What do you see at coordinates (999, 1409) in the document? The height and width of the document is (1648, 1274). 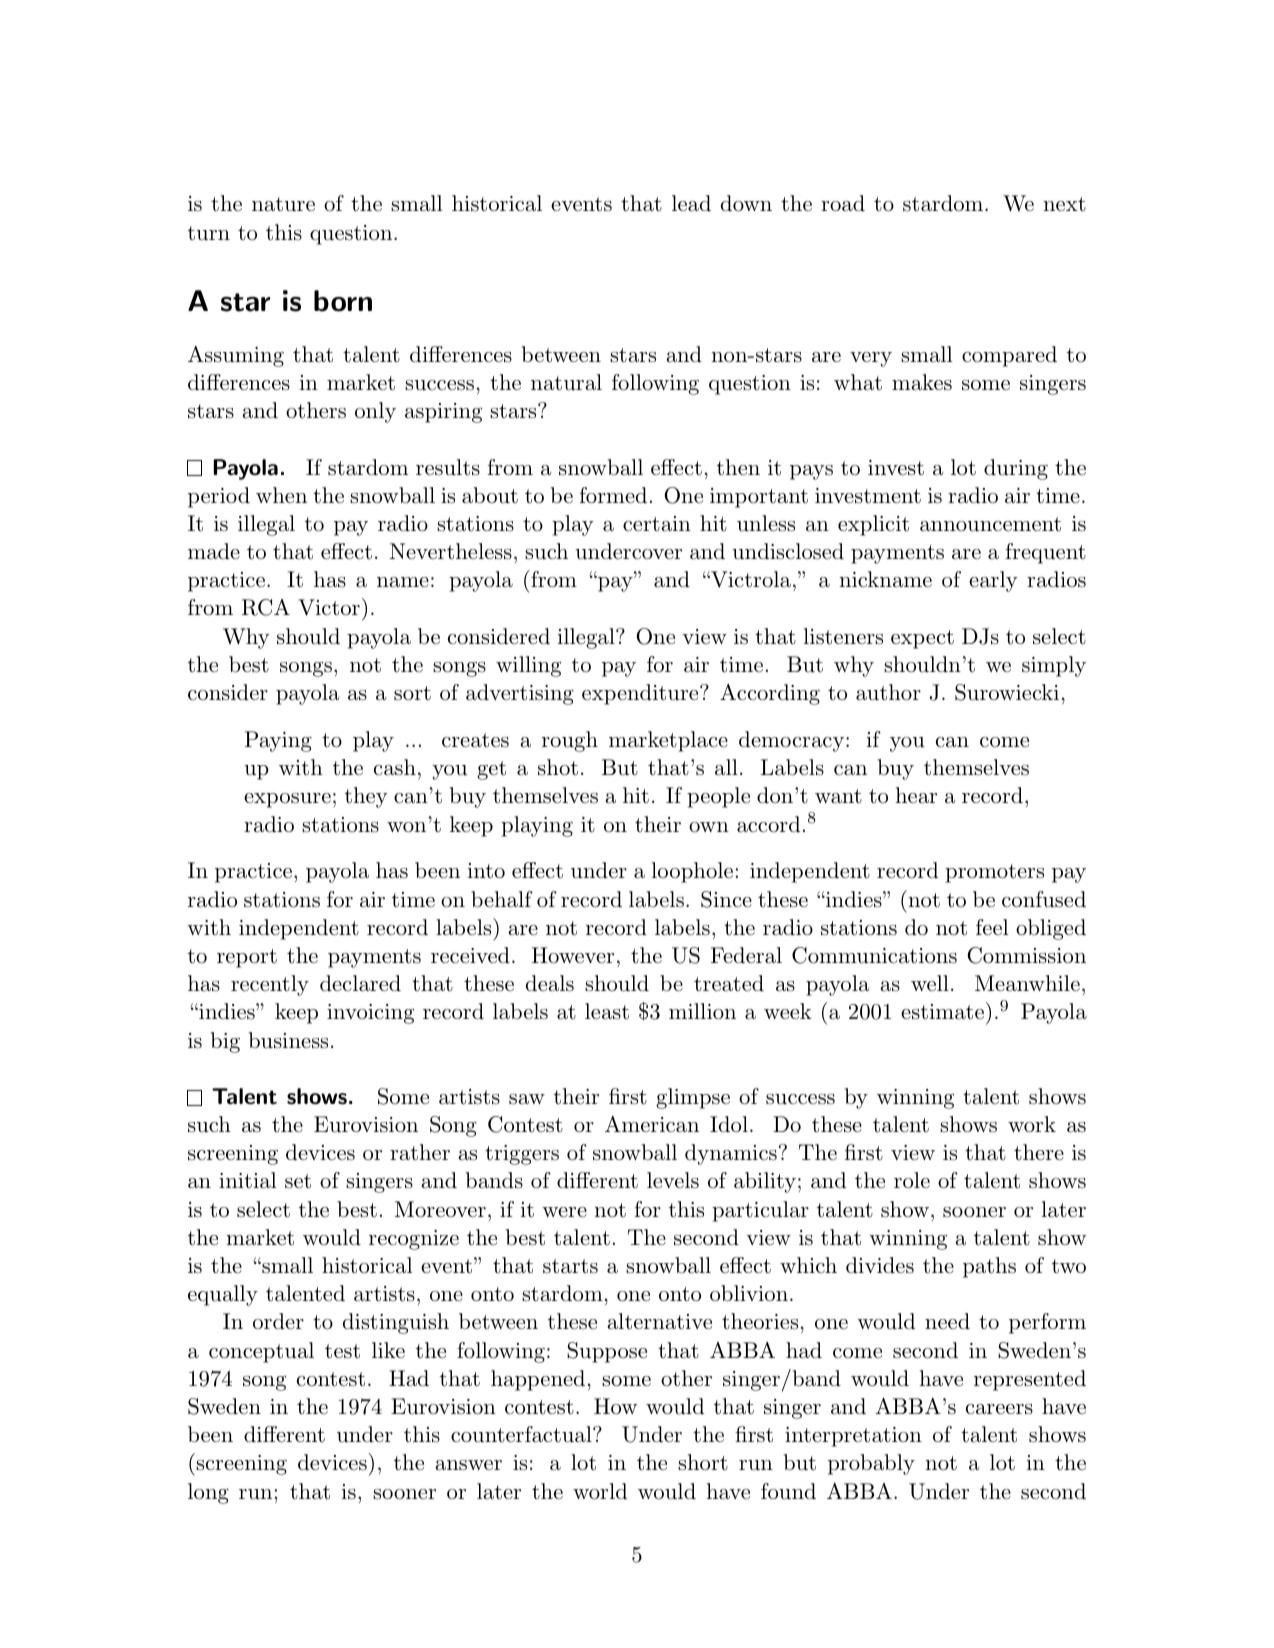 I see `careers` at bounding box center [999, 1409].
